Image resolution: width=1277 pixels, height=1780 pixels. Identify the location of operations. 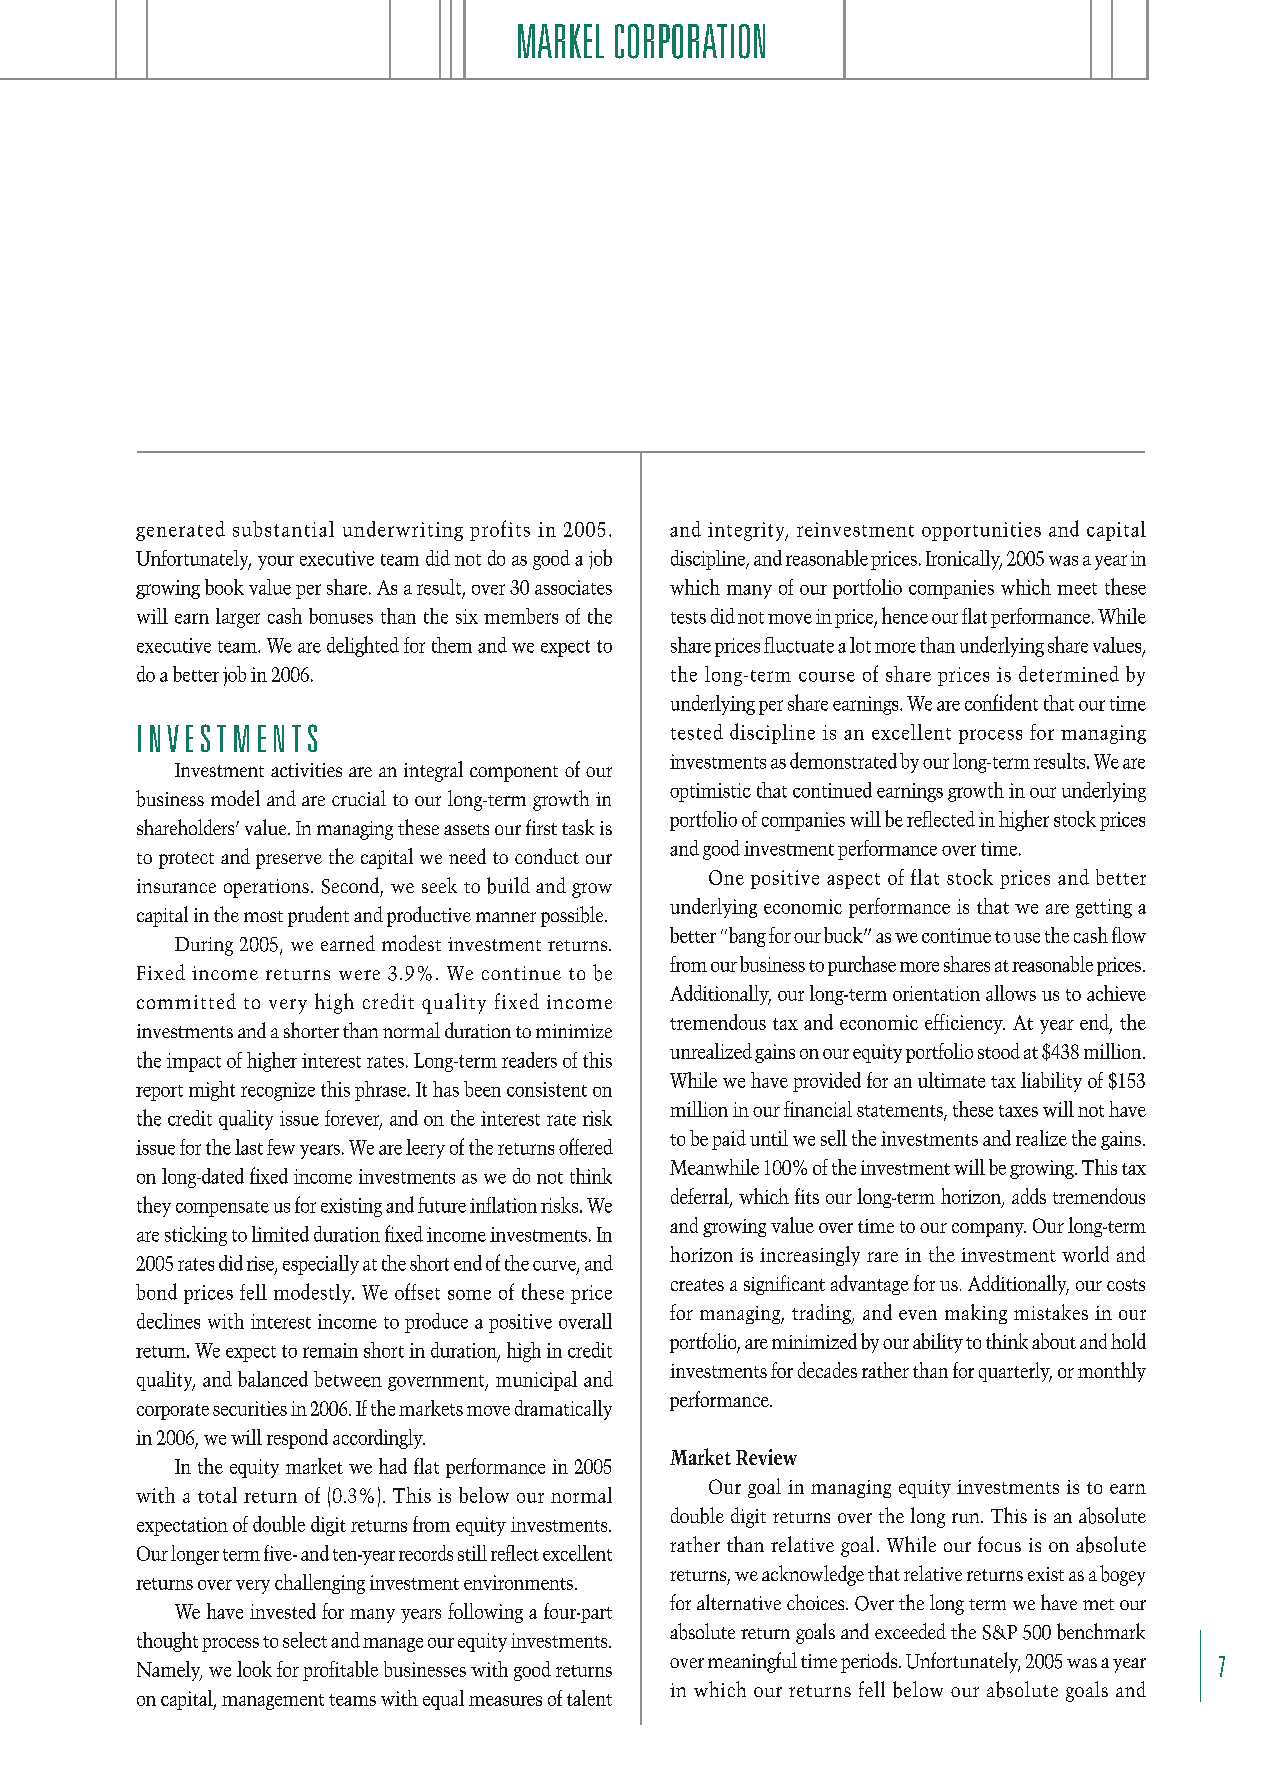
(266, 888).
